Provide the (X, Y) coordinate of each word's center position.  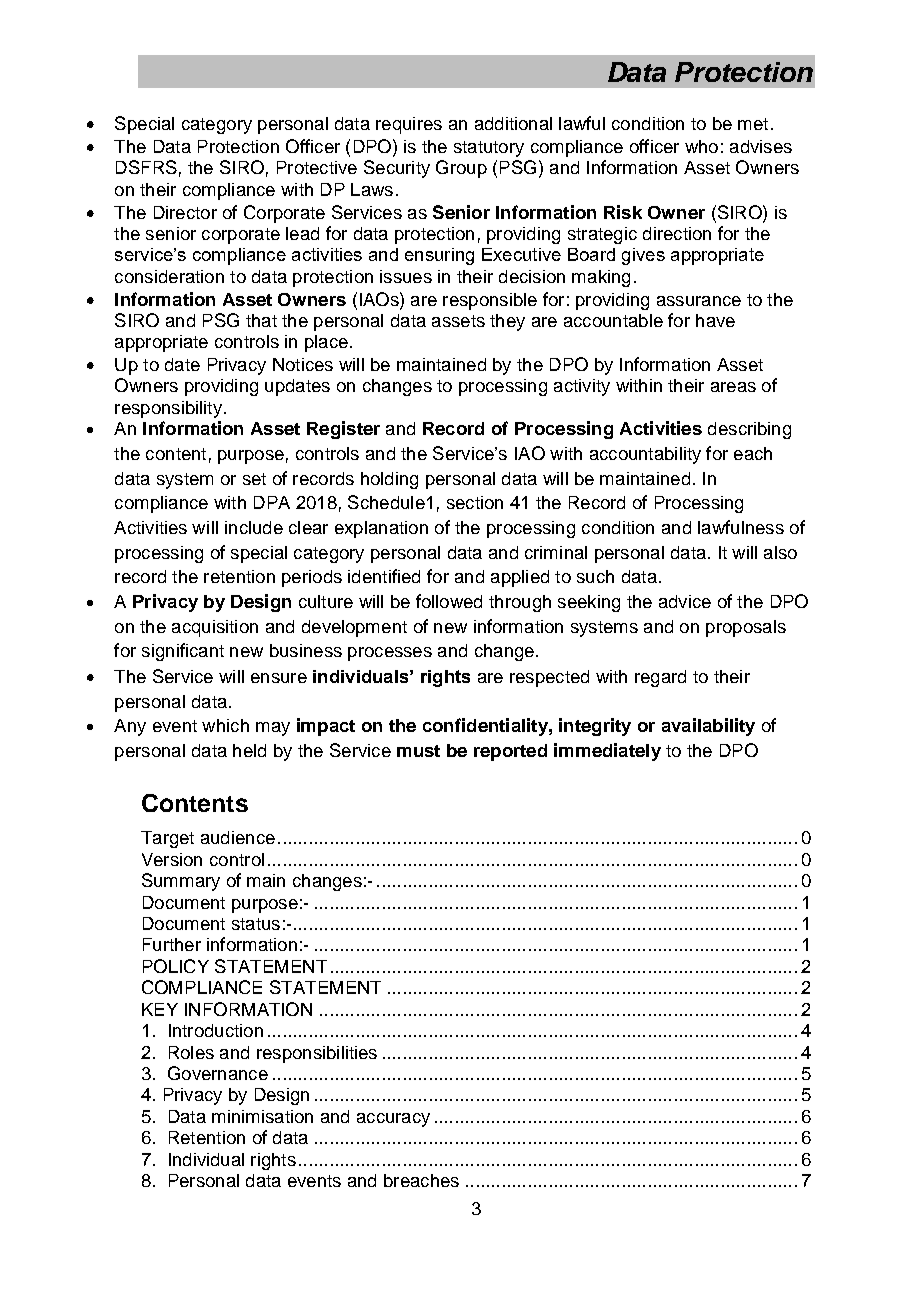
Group (461, 169)
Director (185, 212)
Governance (218, 1073)
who (701, 146)
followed (449, 601)
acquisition (215, 628)
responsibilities (317, 1054)
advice (685, 601)
